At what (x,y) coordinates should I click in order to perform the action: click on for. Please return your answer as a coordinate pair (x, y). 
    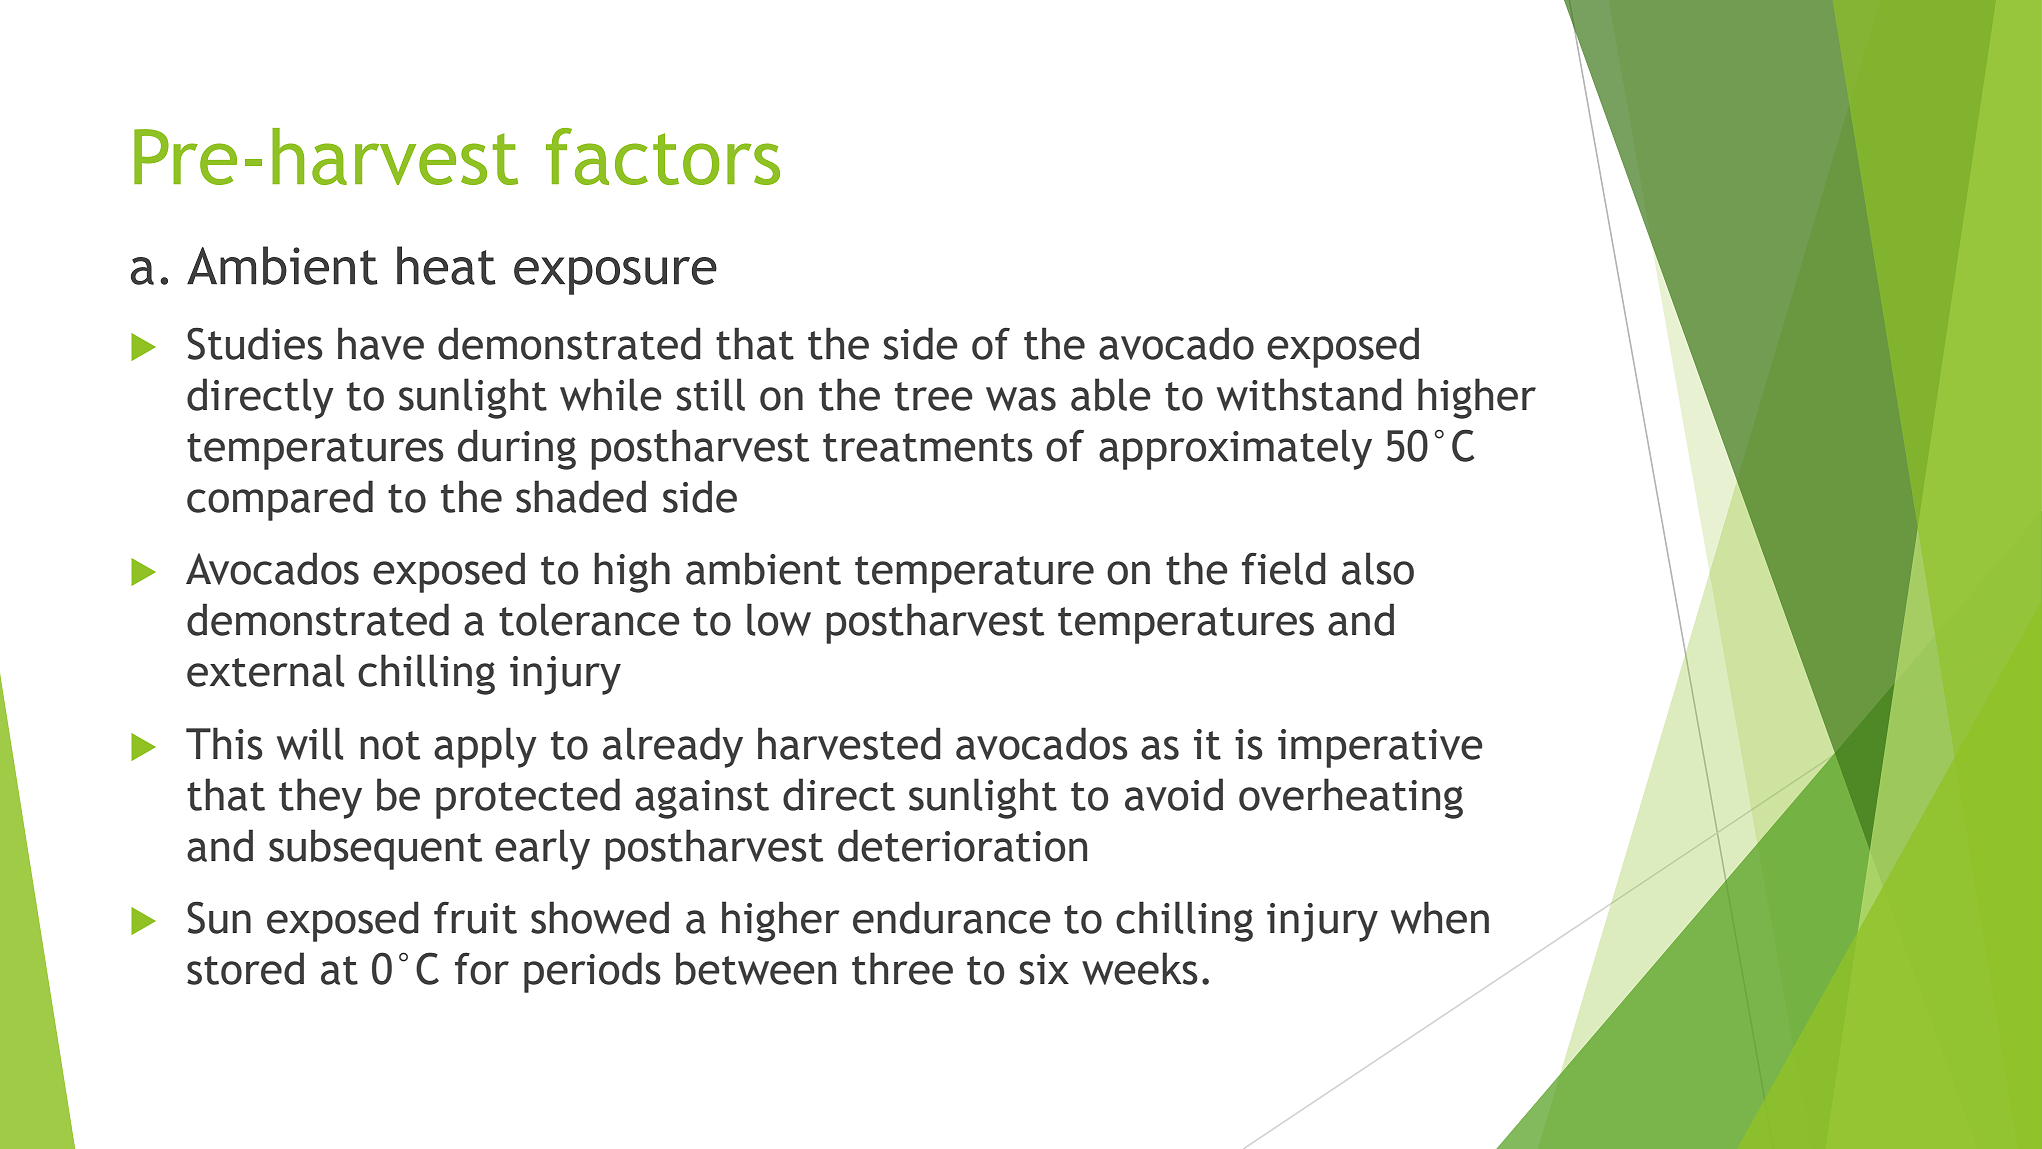
    Looking at the image, I should click on (482, 968).
